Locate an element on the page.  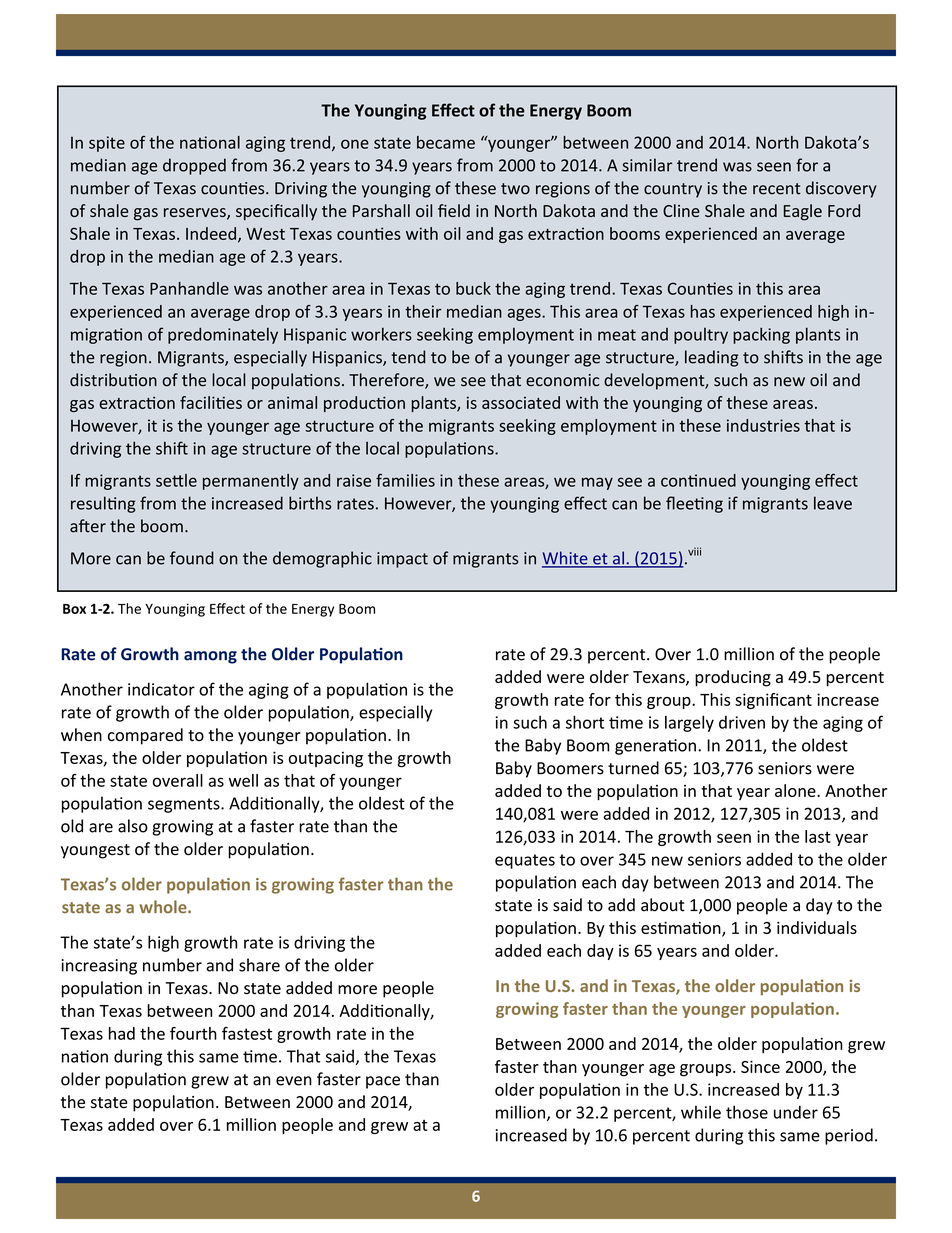
among is located at coordinates (210, 657).
